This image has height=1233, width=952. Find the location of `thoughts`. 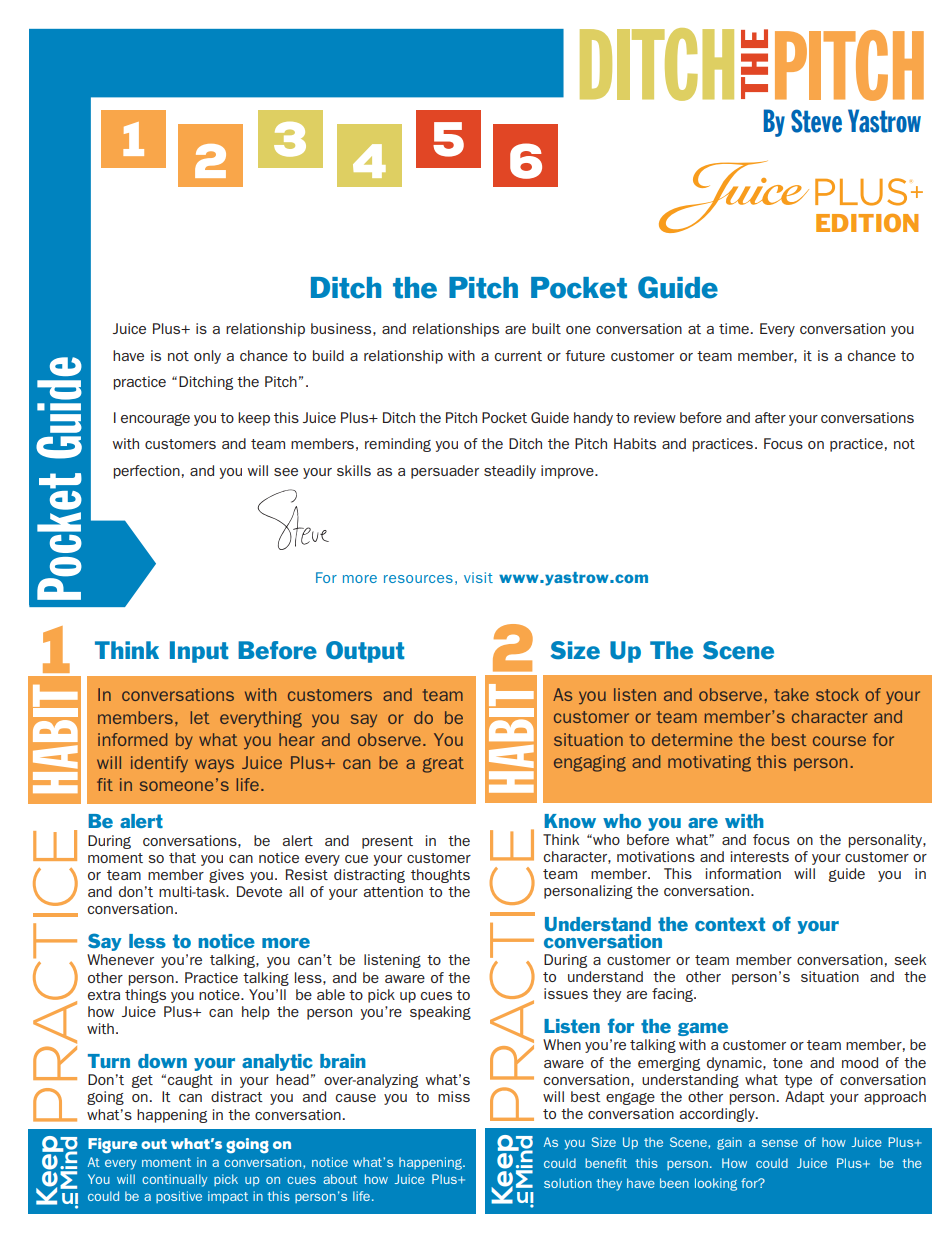

thoughts is located at coordinates (440, 876).
